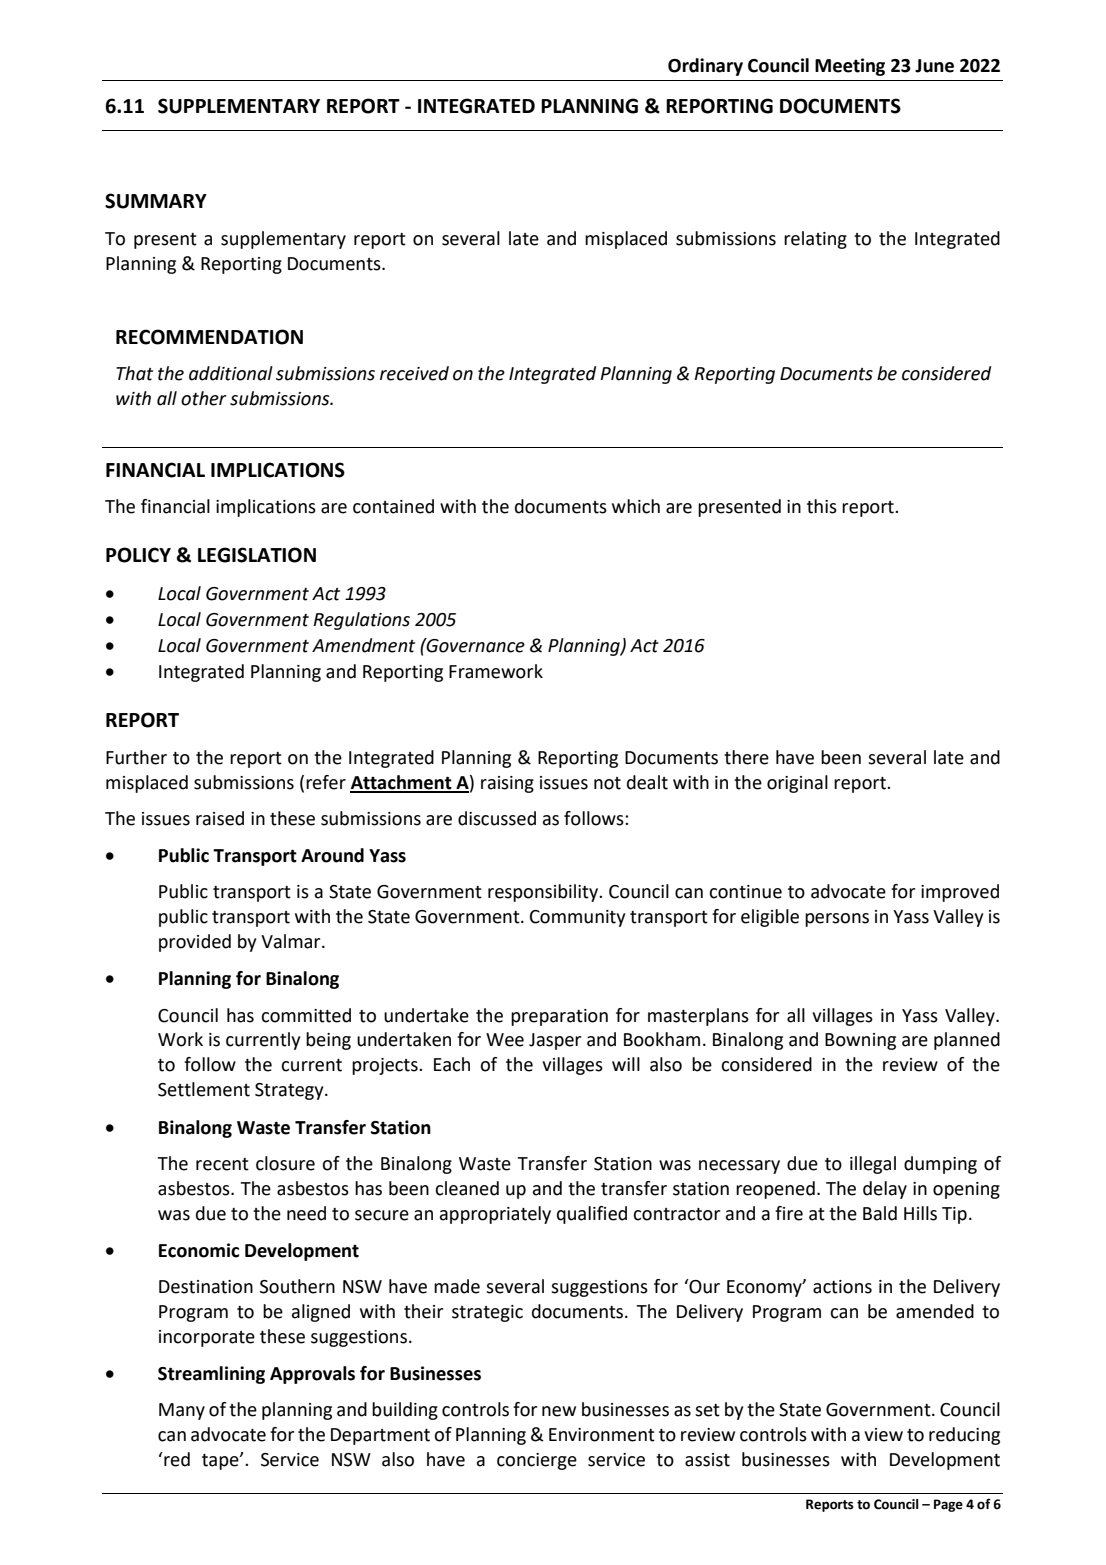 The height and width of the image is (1565, 1106). What do you see at coordinates (156, 201) in the image?
I see `SUMMARY` at bounding box center [156, 201].
